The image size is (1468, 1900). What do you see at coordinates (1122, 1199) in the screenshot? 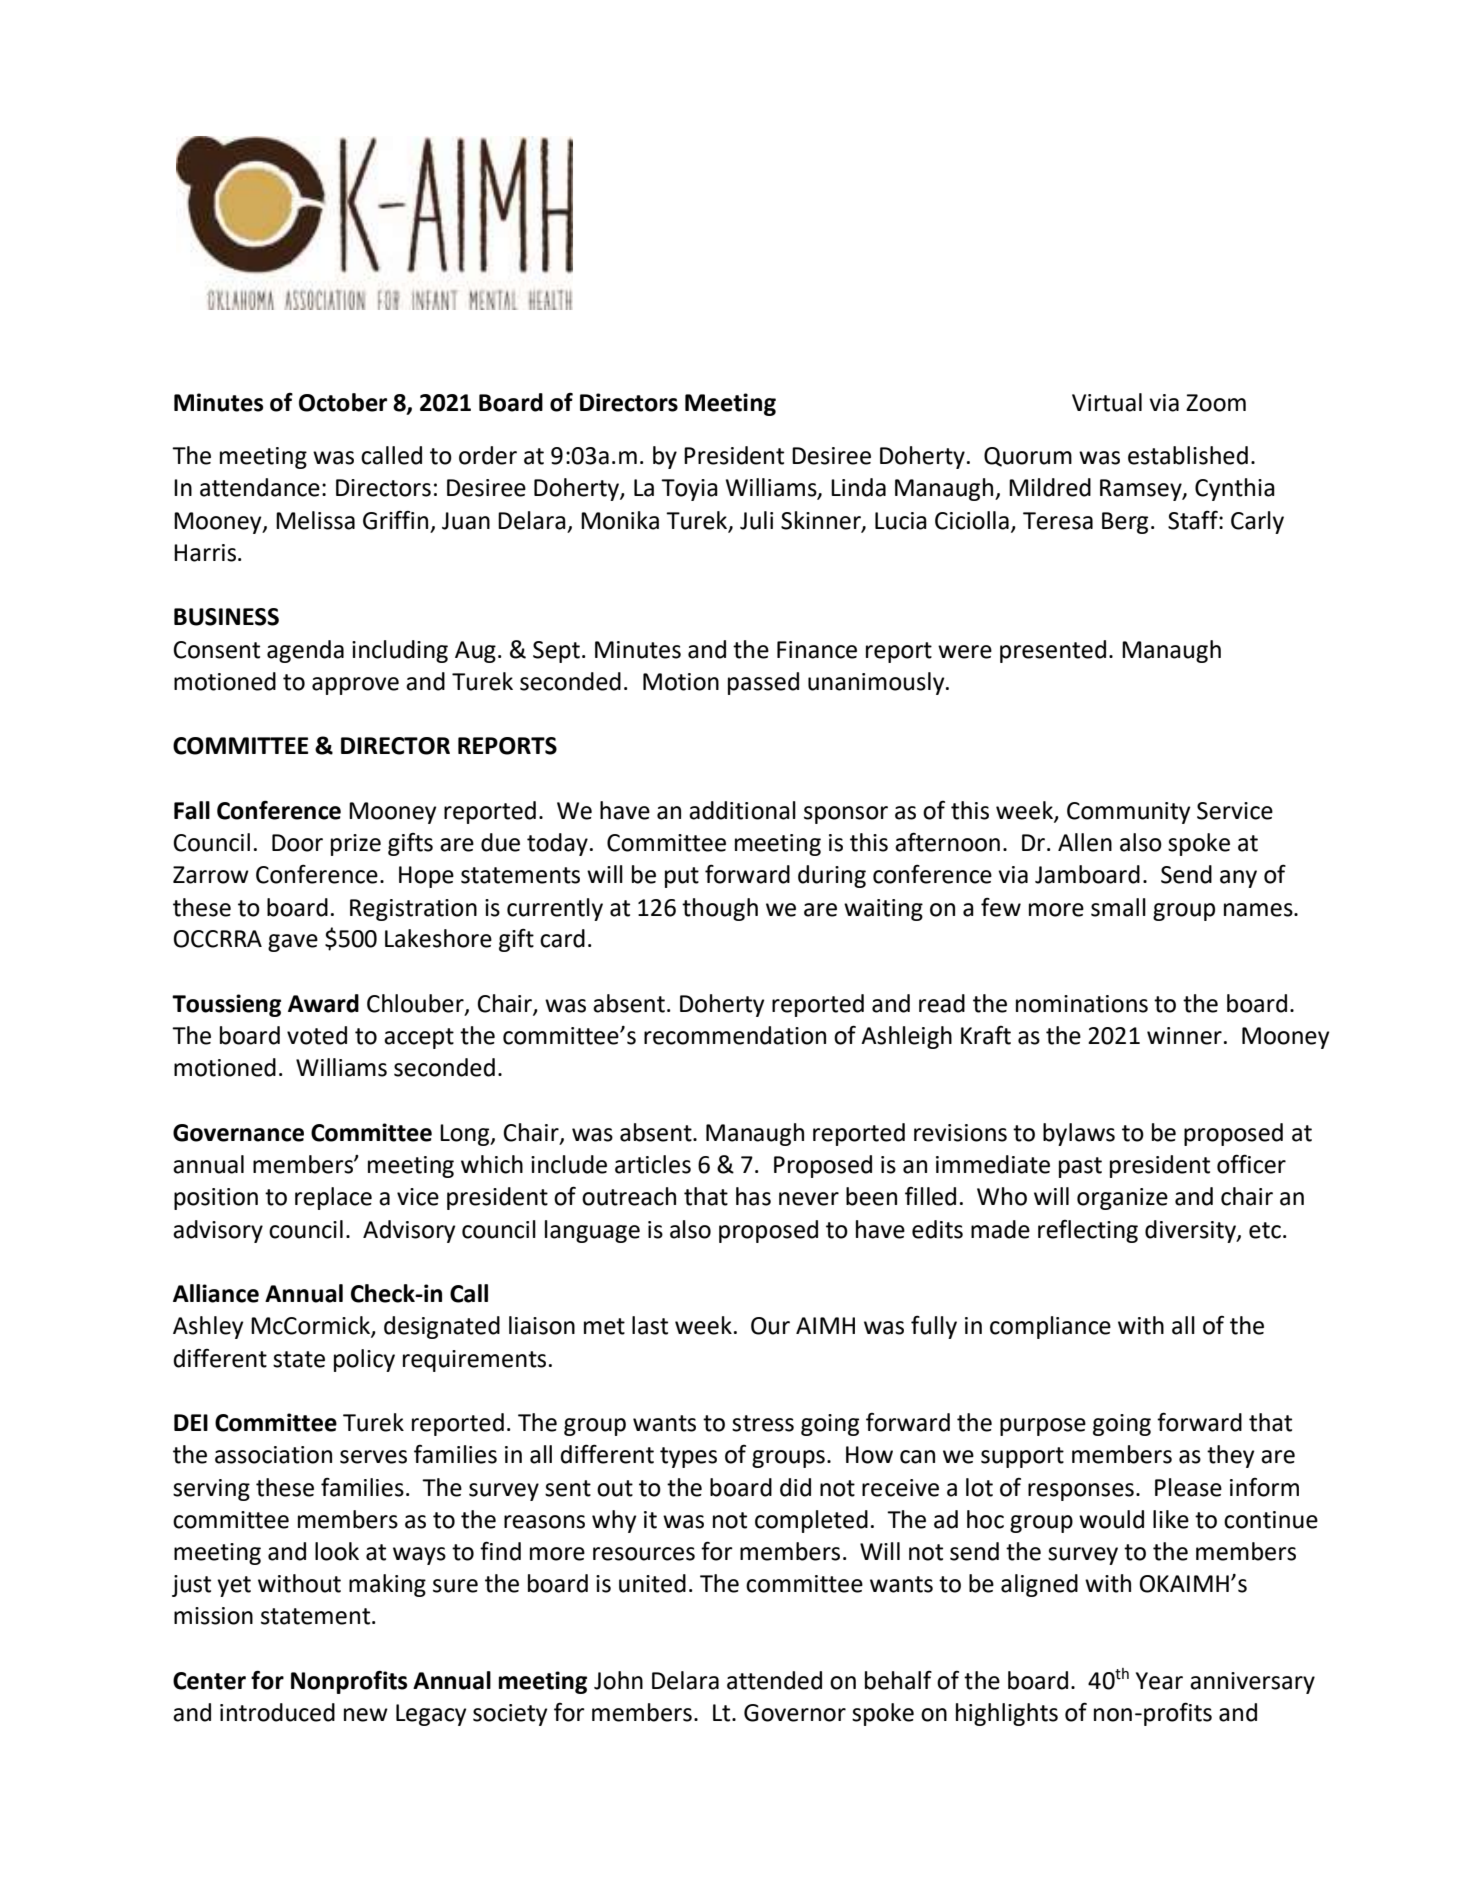
I see `organize` at bounding box center [1122, 1199].
